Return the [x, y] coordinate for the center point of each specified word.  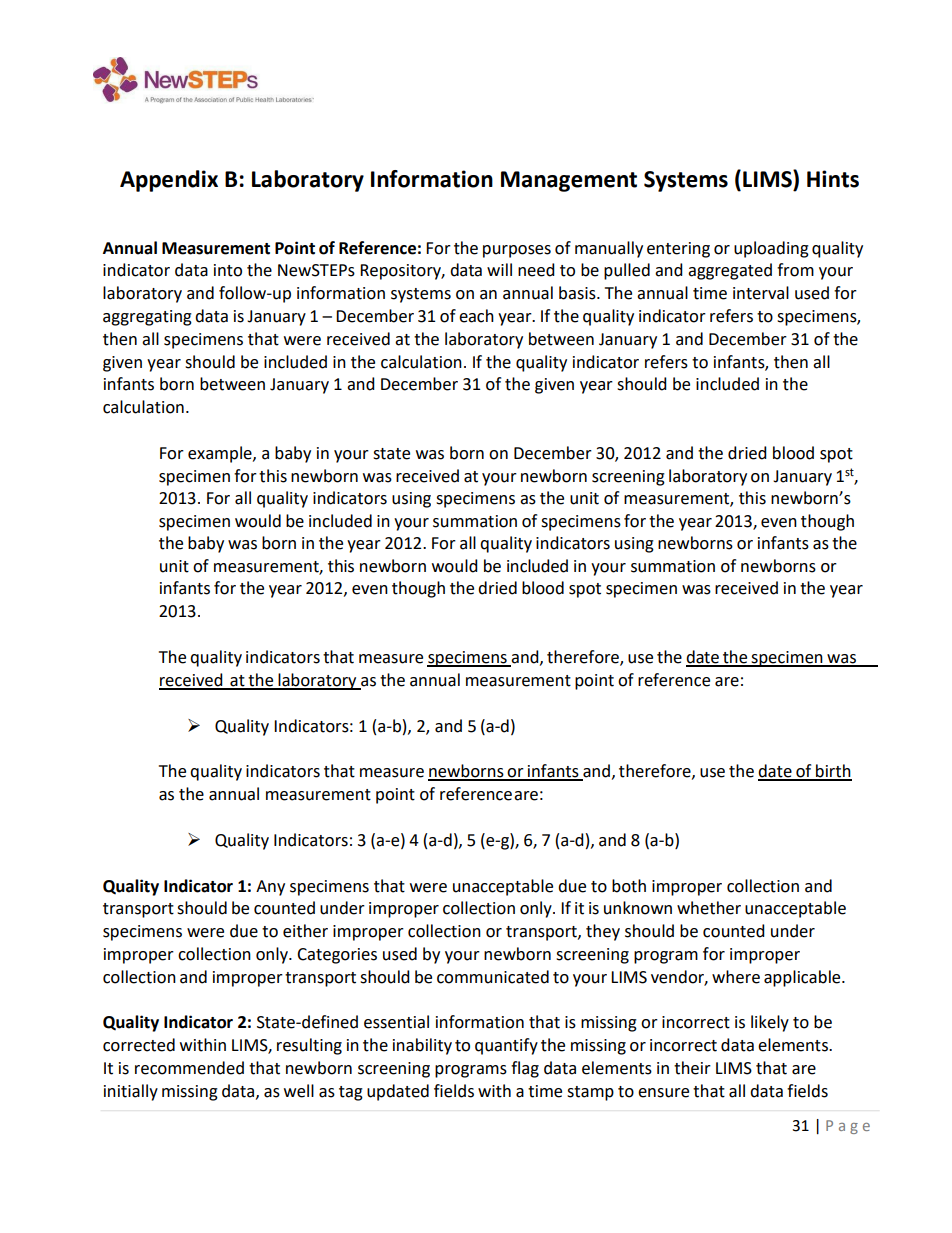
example [221, 454]
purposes [517, 251]
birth [833, 772]
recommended [189, 1068]
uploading [771, 249]
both [629, 886]
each [476, 316]
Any [270, 888]
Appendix [169, 181]
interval [761, 293]
